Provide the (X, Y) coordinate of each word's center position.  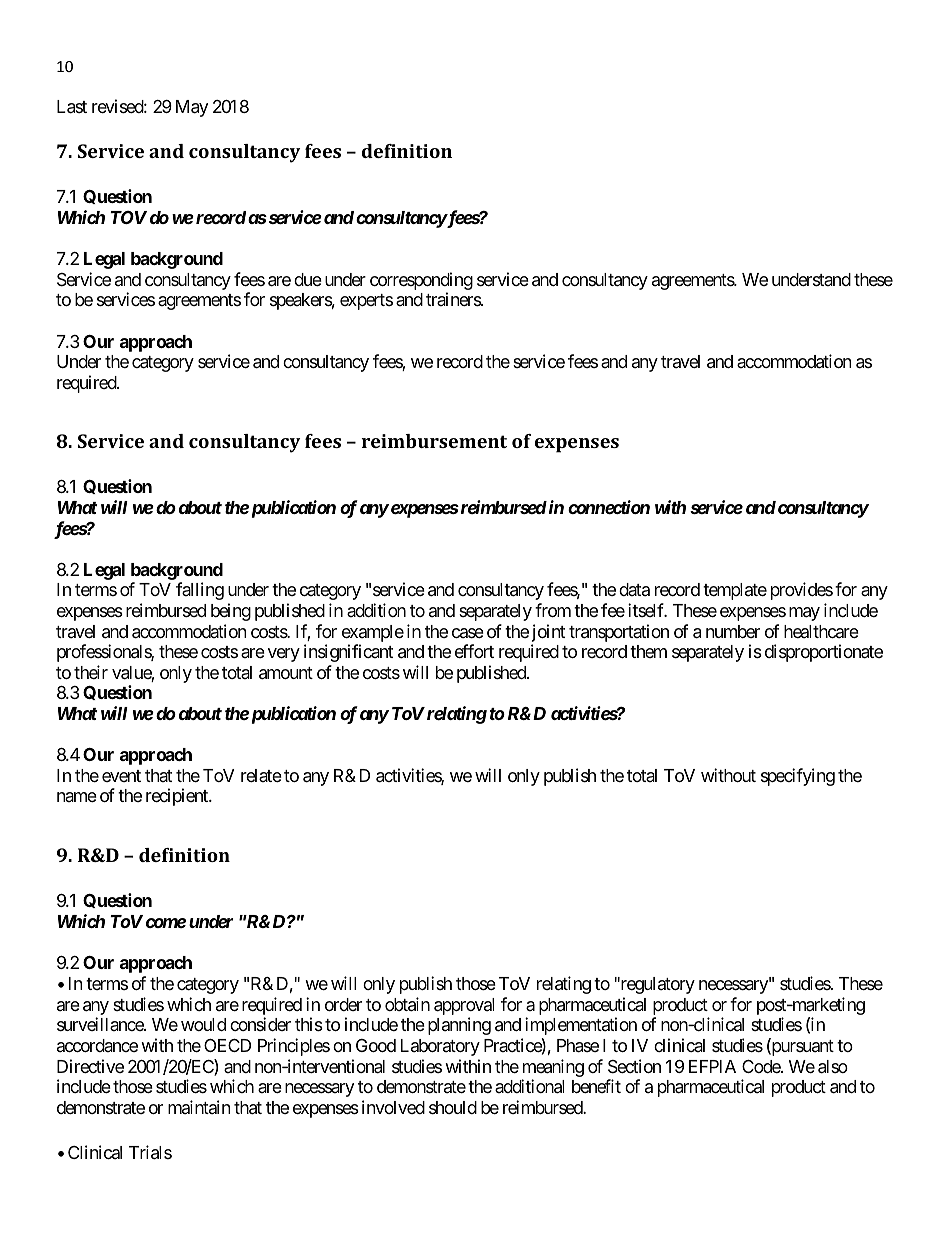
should (453, 1107)
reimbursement (434, 441)
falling (200, 591)
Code (762, 1066)
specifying (798, 777)
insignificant (348, 653)
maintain (199, 1107)
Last (72, 107)
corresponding (421, 282)
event (121, 776)
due (308, 279)
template (735, 591)
